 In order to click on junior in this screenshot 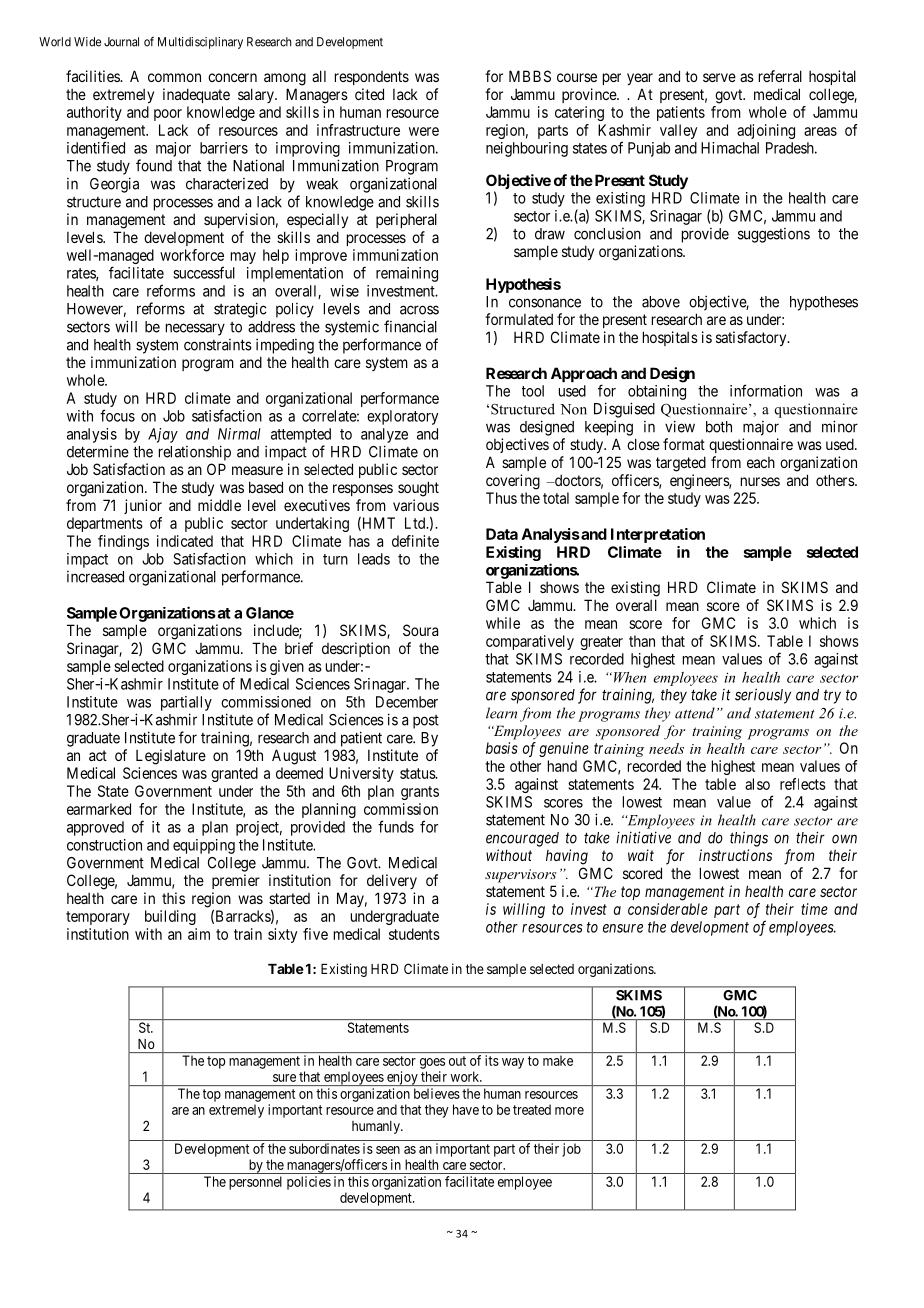, I will do `click(143, 506)`.
